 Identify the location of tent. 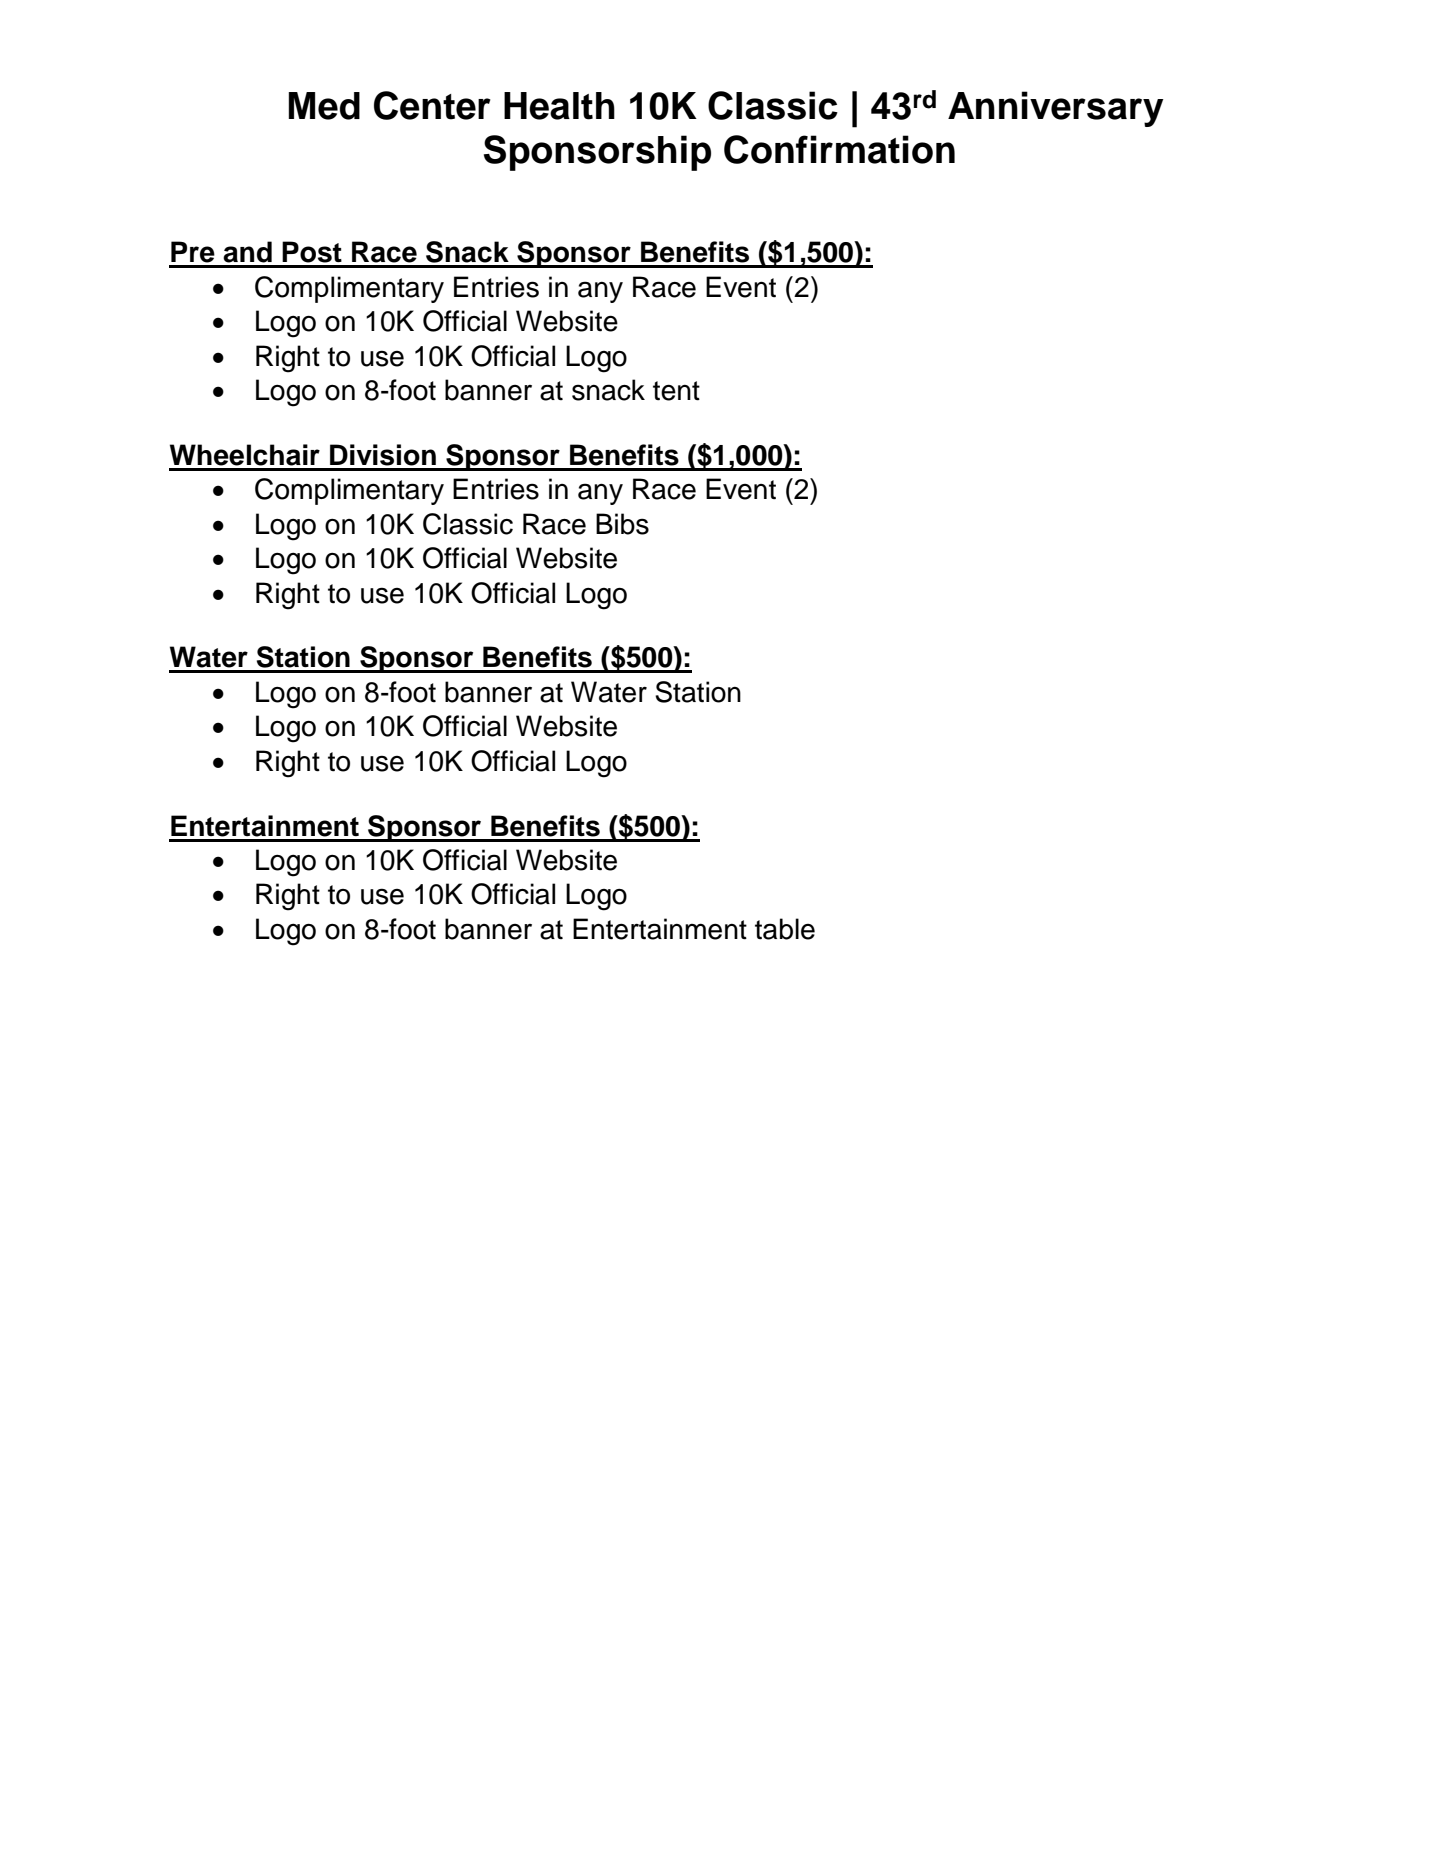
(676, 391).
